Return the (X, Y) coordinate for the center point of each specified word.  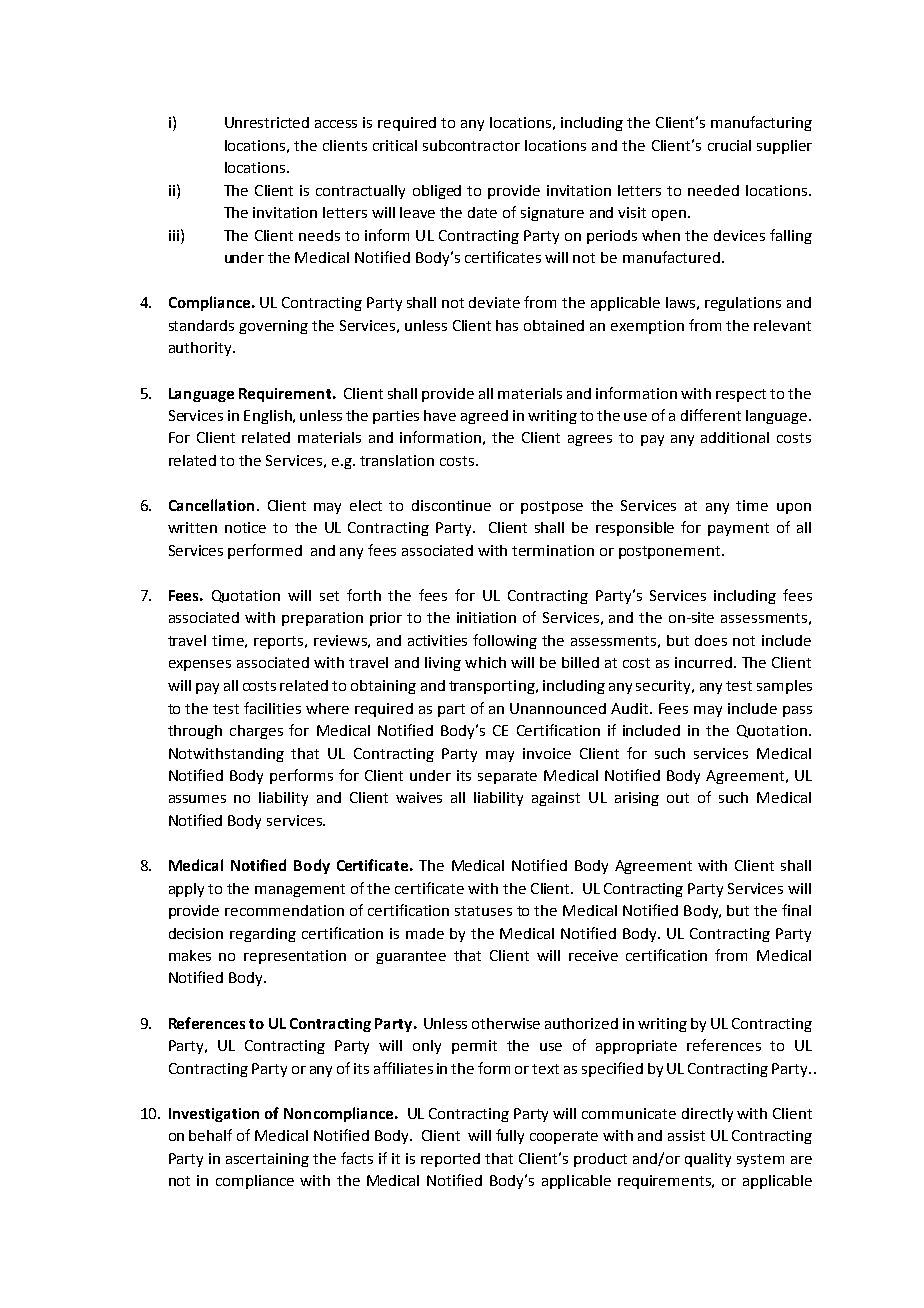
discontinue (451, 505)
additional (735, 437)
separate (507, 777)
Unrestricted (267, 122)
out (678, 798)
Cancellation (211, 505)
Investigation (214, 1115)
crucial (729, 145)
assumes (197, 799)
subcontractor (471, 145)
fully (510, 1136)
